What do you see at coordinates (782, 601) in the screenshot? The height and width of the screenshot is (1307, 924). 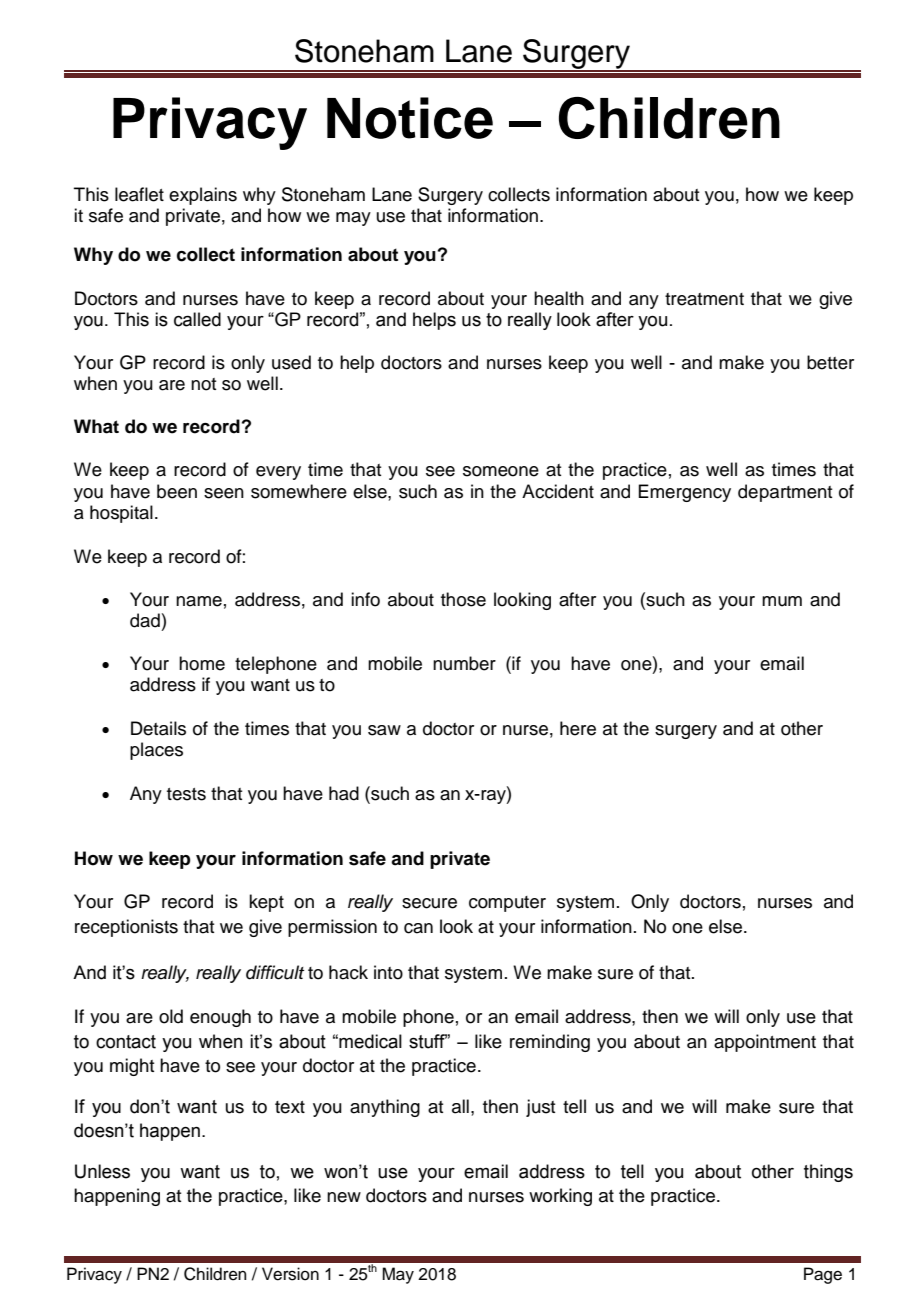 I see `mum` at bounding box center [782, 601].
